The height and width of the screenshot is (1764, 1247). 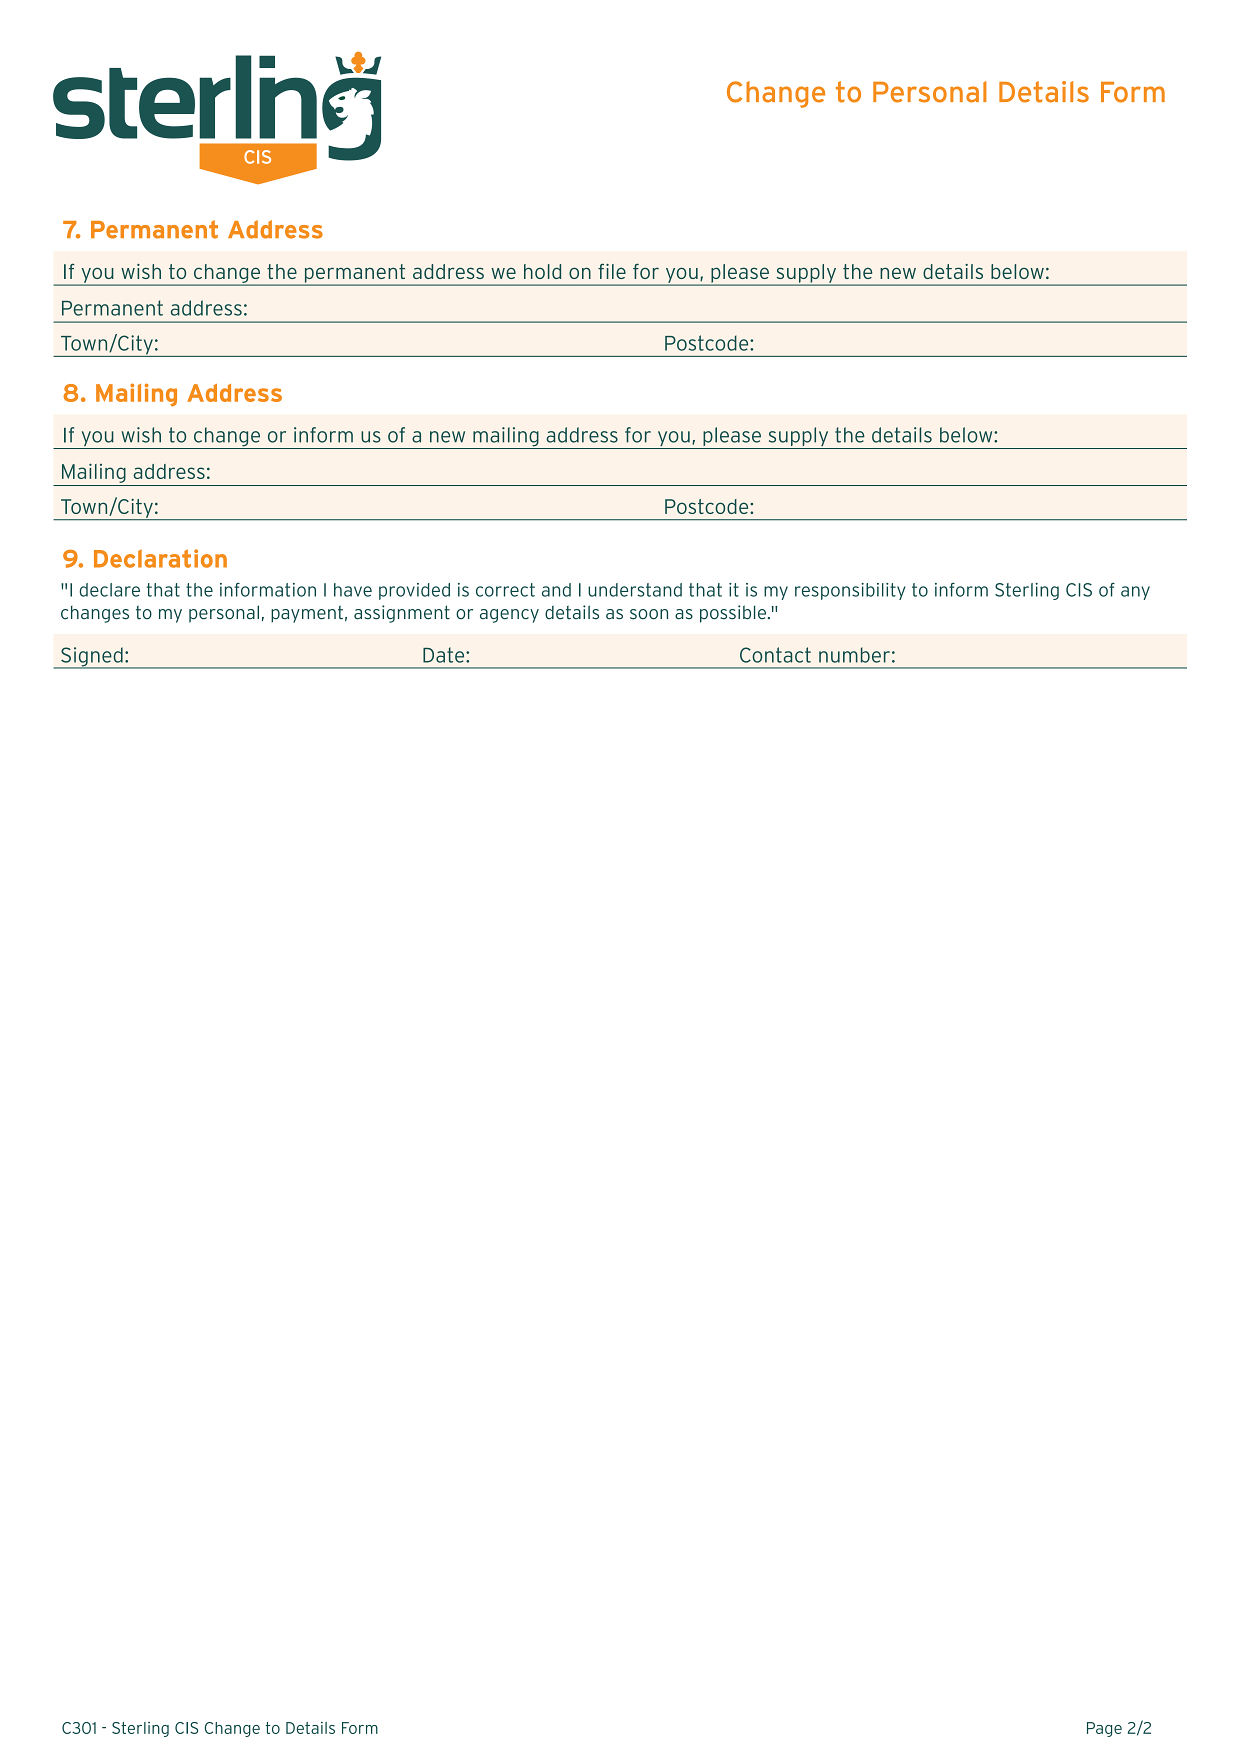 I want to click on any, so click(x=1135, y=593).
